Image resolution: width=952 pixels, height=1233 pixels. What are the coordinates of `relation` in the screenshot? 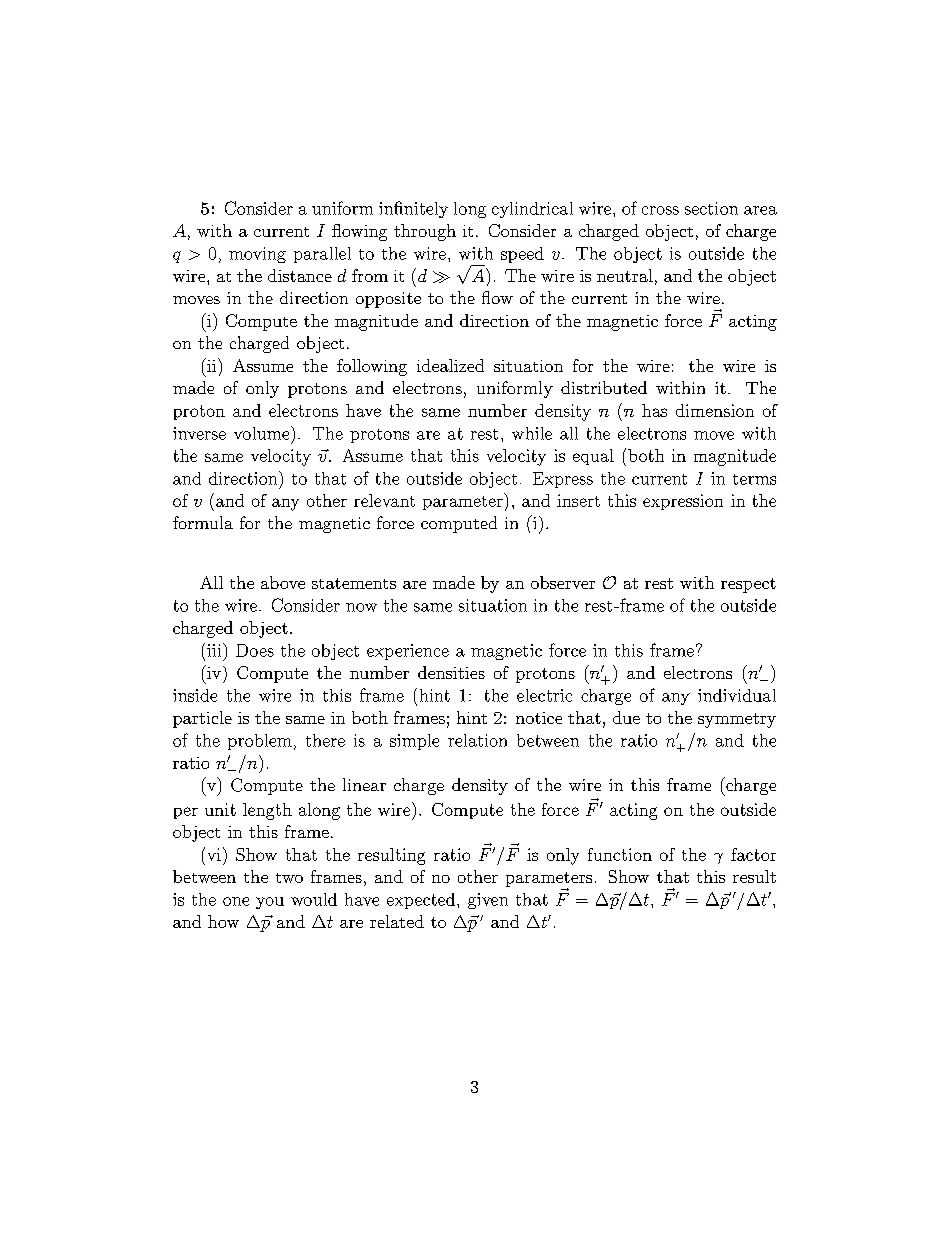 It's located at (477, 740).
